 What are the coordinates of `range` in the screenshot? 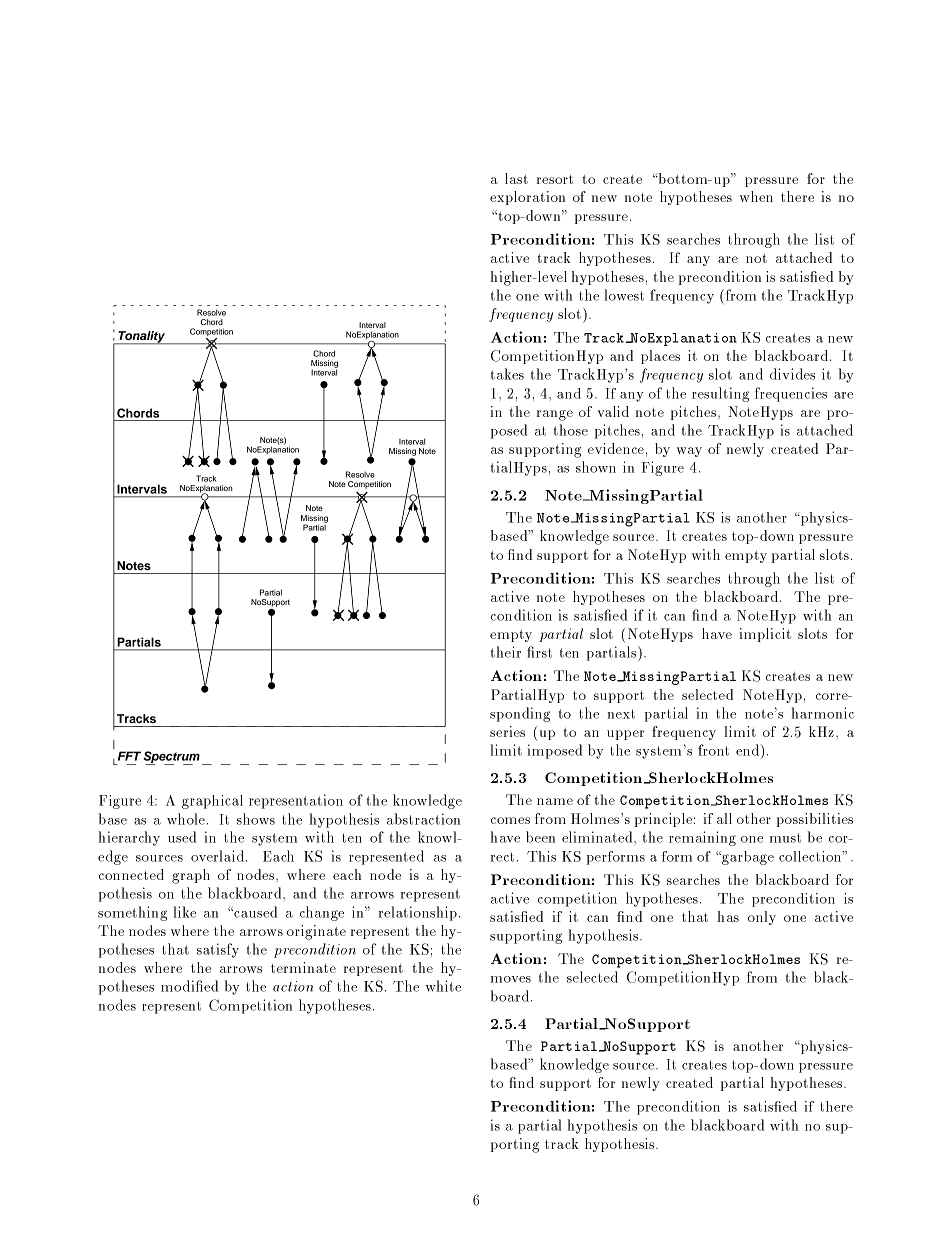 It's located at (555, 415).
